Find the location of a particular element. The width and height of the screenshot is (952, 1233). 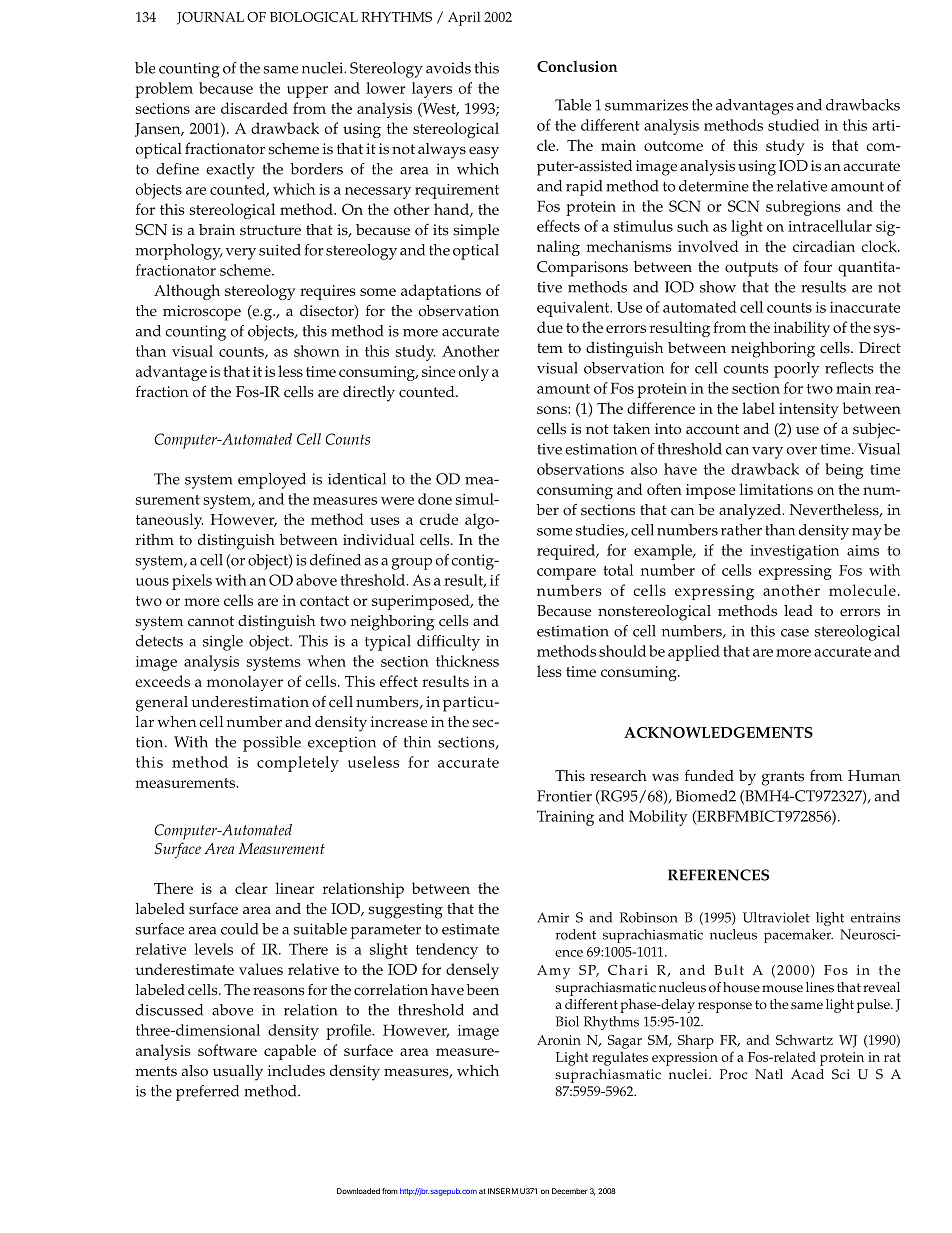

preferred is located at coordinates (207, 1093).
